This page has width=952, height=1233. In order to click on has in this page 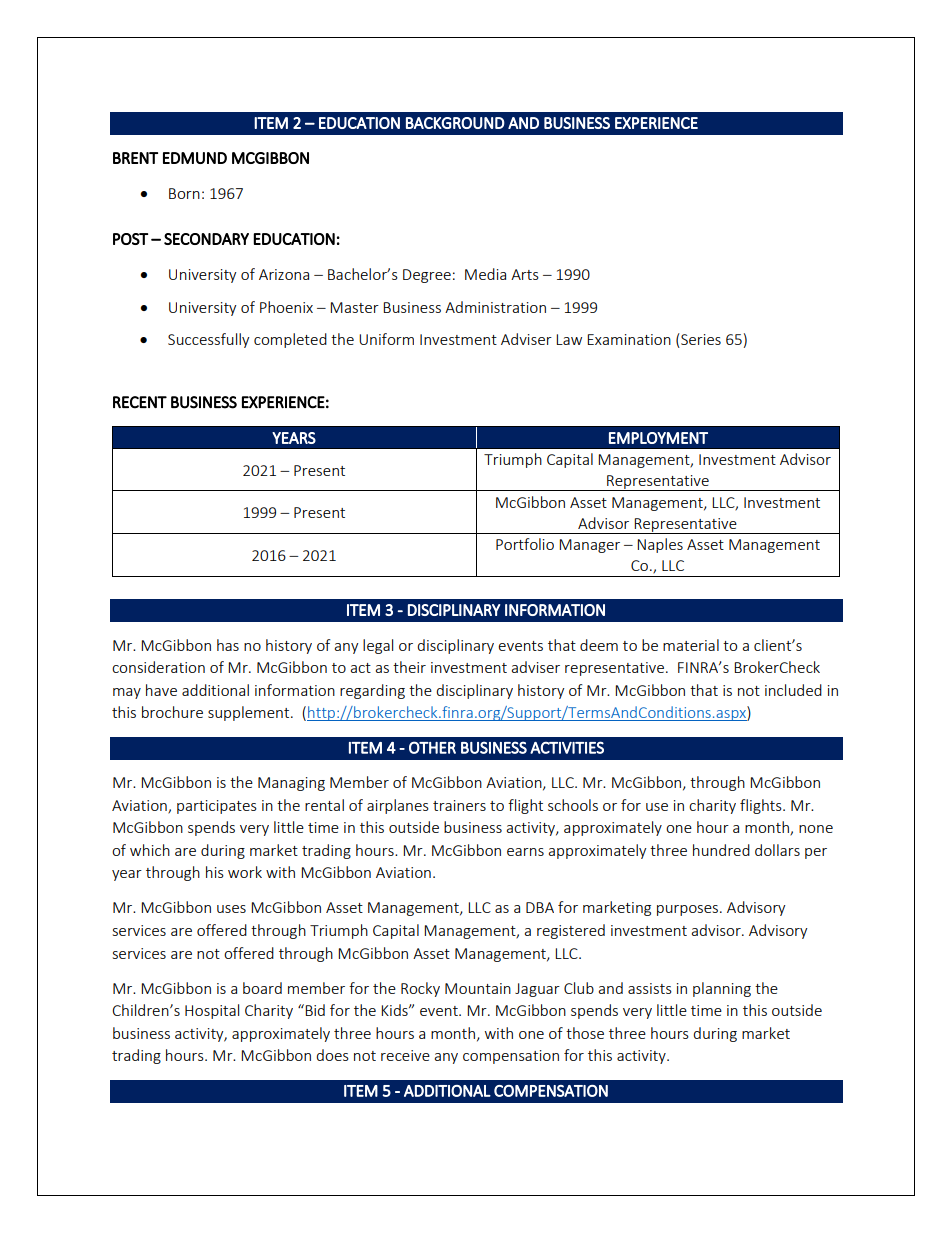, I will do `click(228, 645)`.
